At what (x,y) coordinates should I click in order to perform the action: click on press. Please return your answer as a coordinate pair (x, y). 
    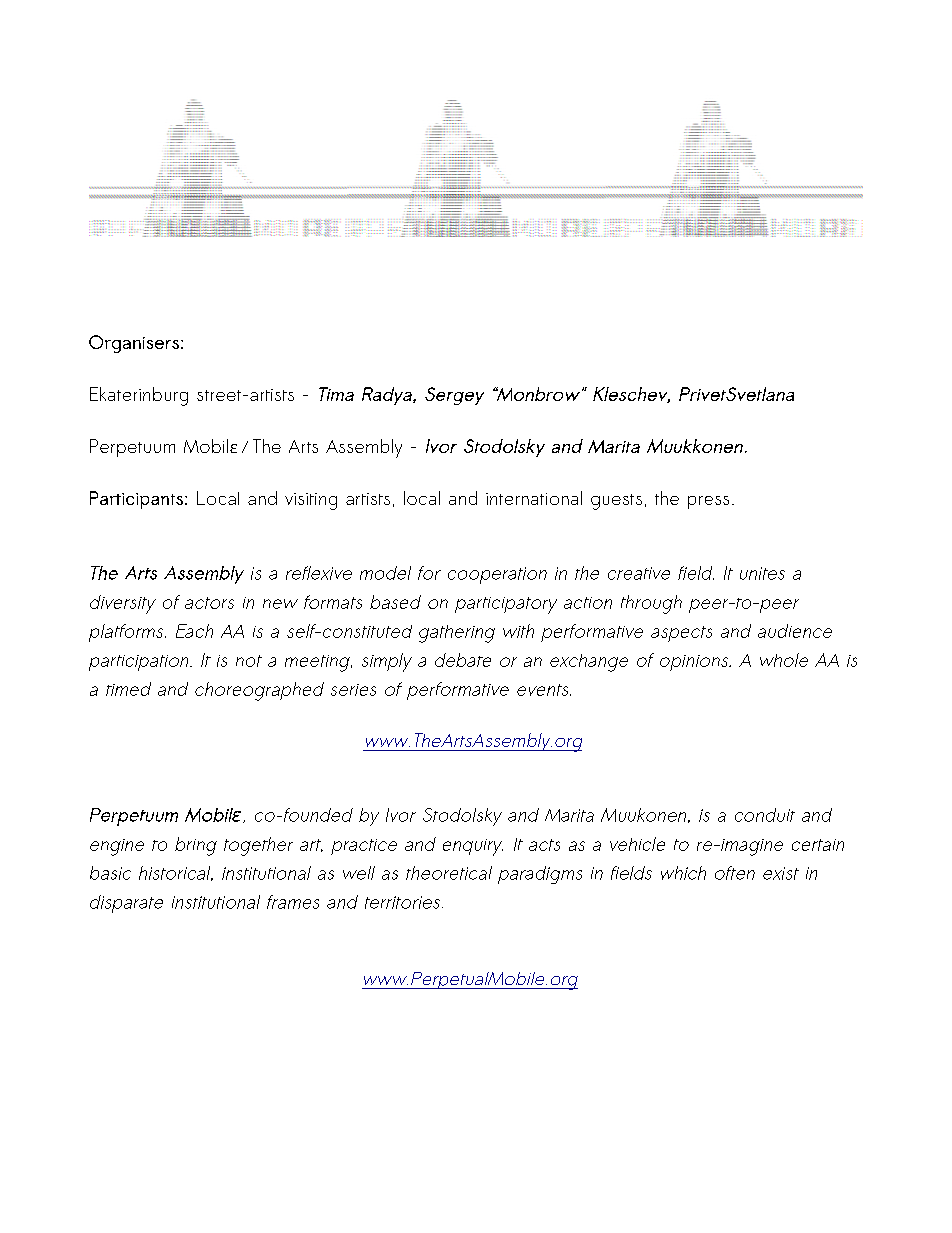
    Looking at the image, I should click on (708, 502).
